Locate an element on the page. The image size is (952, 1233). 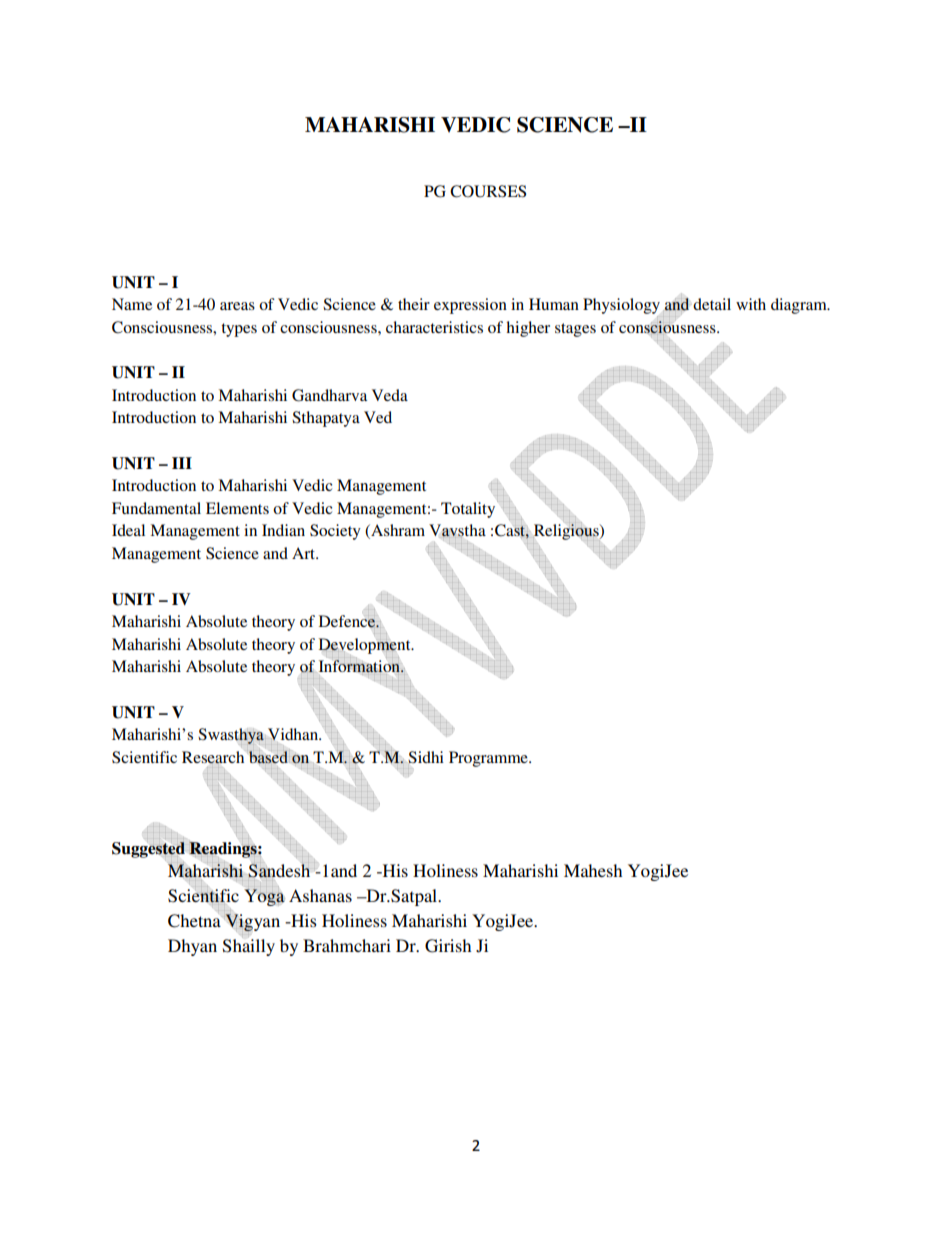
Information is located at coordinates (360, 666).
